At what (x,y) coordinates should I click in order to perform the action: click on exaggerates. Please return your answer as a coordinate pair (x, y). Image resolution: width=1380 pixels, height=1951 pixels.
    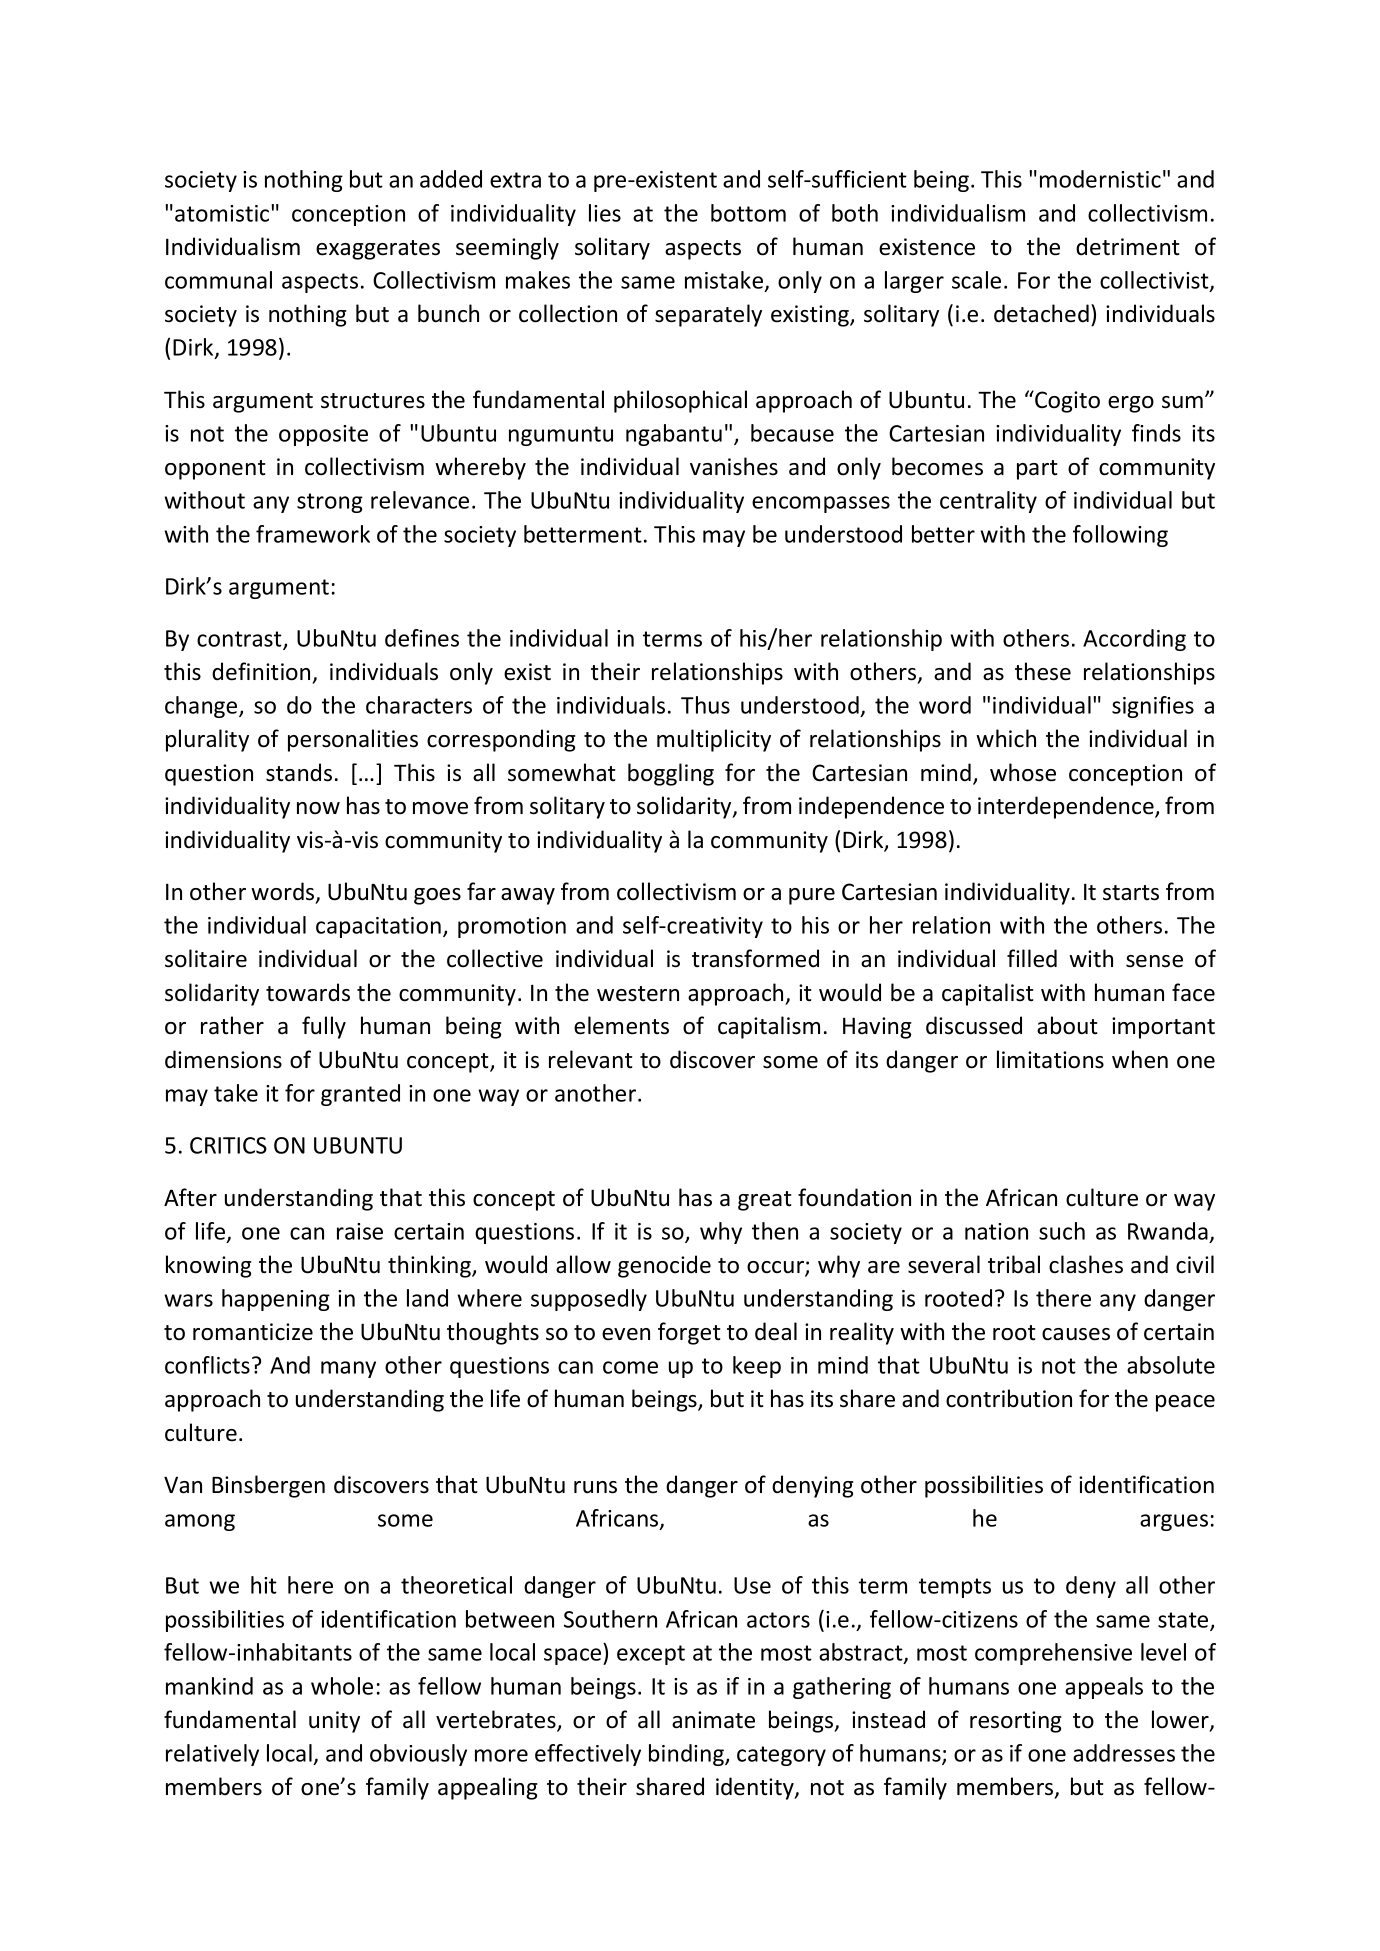
    Looking at the image, I should click on (378, 250).
